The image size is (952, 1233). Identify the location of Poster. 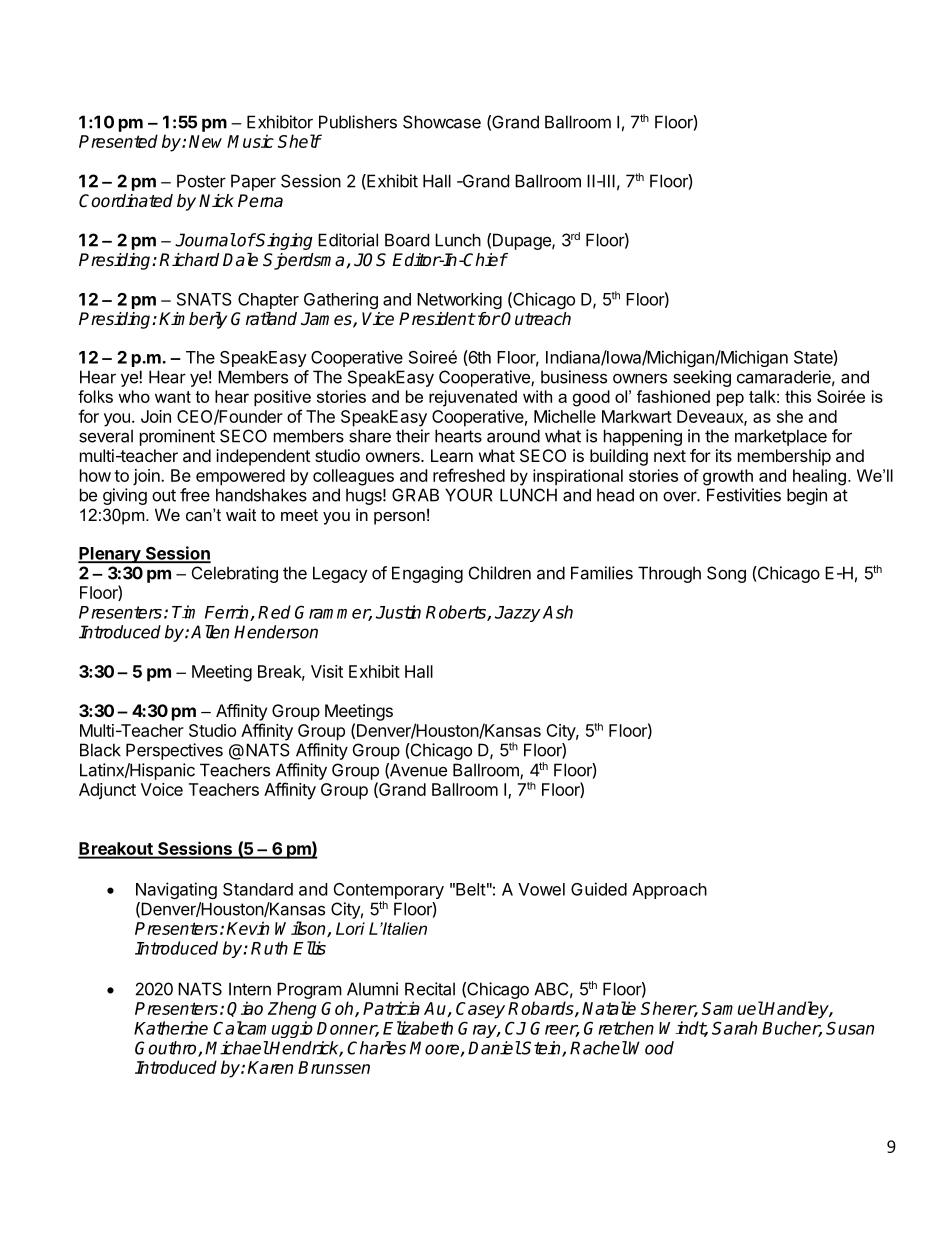
(201, 181).
